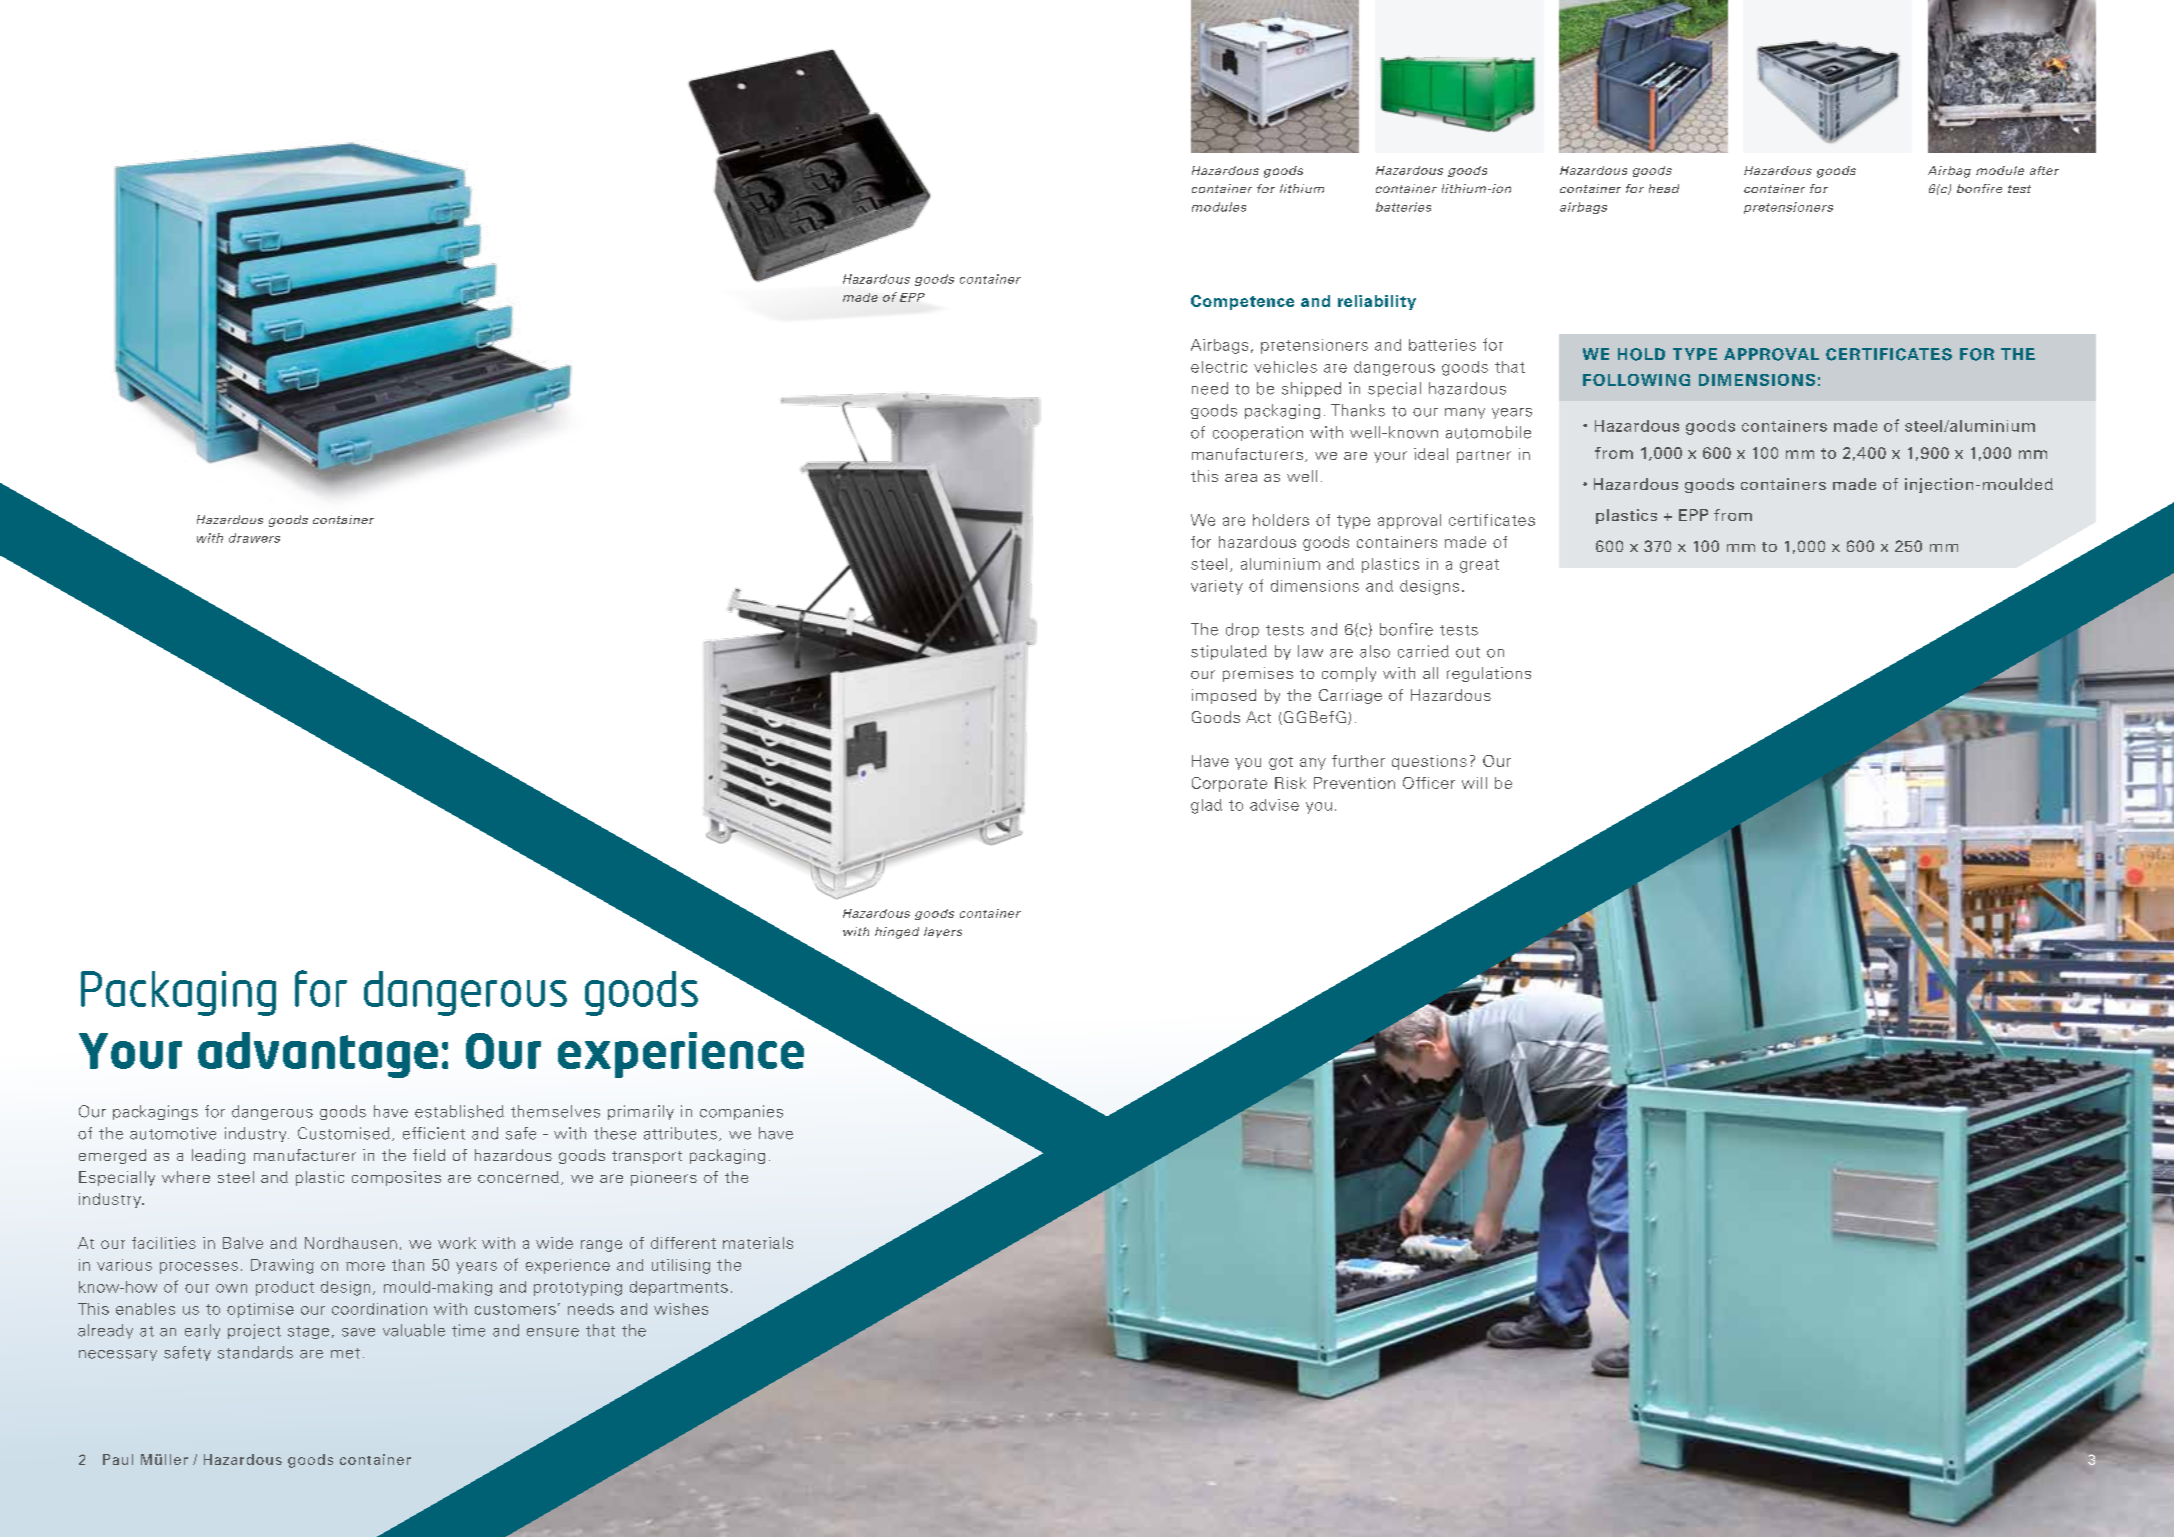 The width and height of the screenshot is (2174, 1537). I want to click on materials, so click(758, 1243).
